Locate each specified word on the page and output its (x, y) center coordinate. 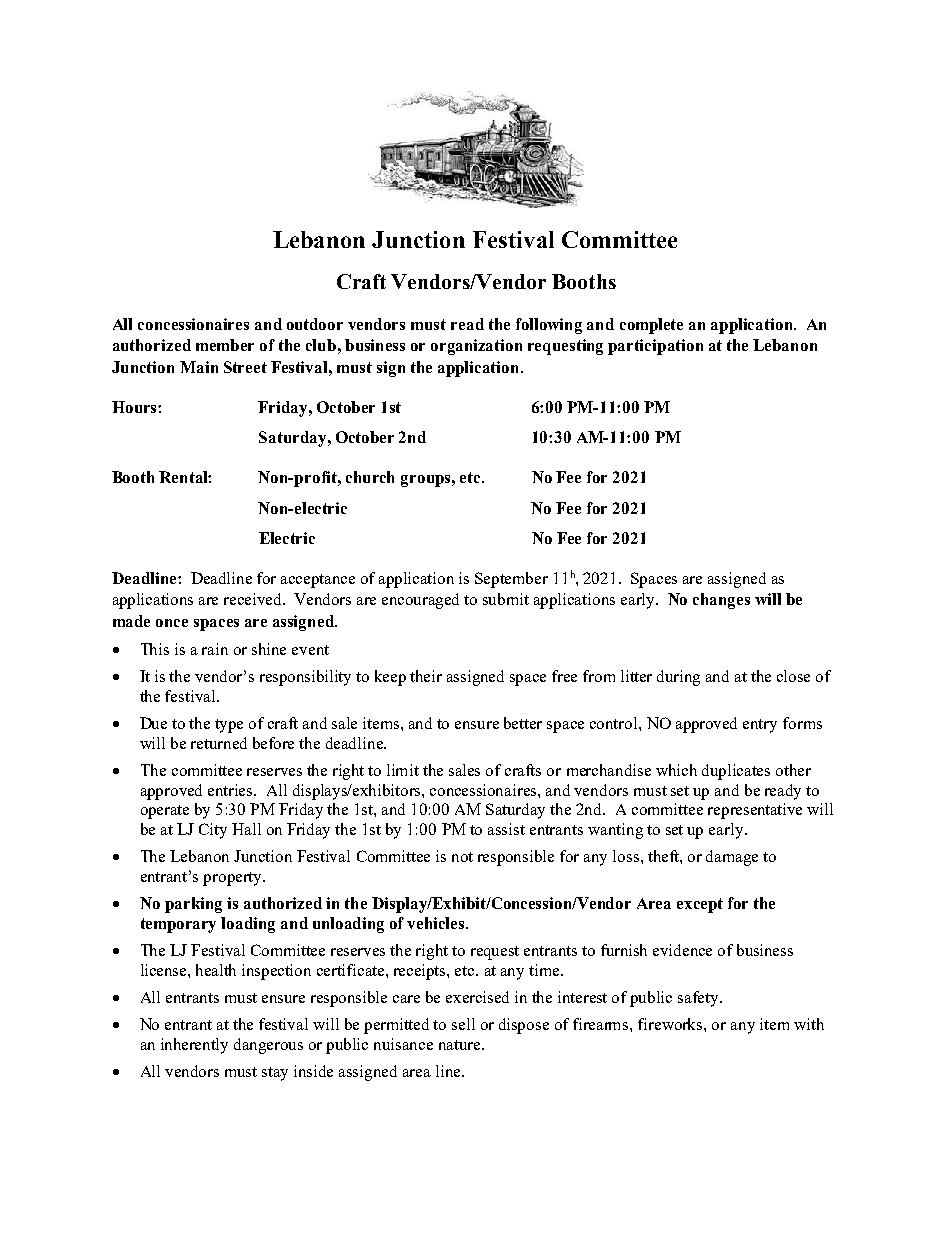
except (700, 905)
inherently (194, 1046)
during (678, 678)
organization (476, 347)
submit (506, 599)
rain (215, 649)
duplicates (736, 772)
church (370, 477)
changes (721, 601)
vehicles (437, 923)
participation (655, 347)
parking (193, 905)
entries (231, 790)
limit (403, 770)
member (225, 345)
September (511, 580)
